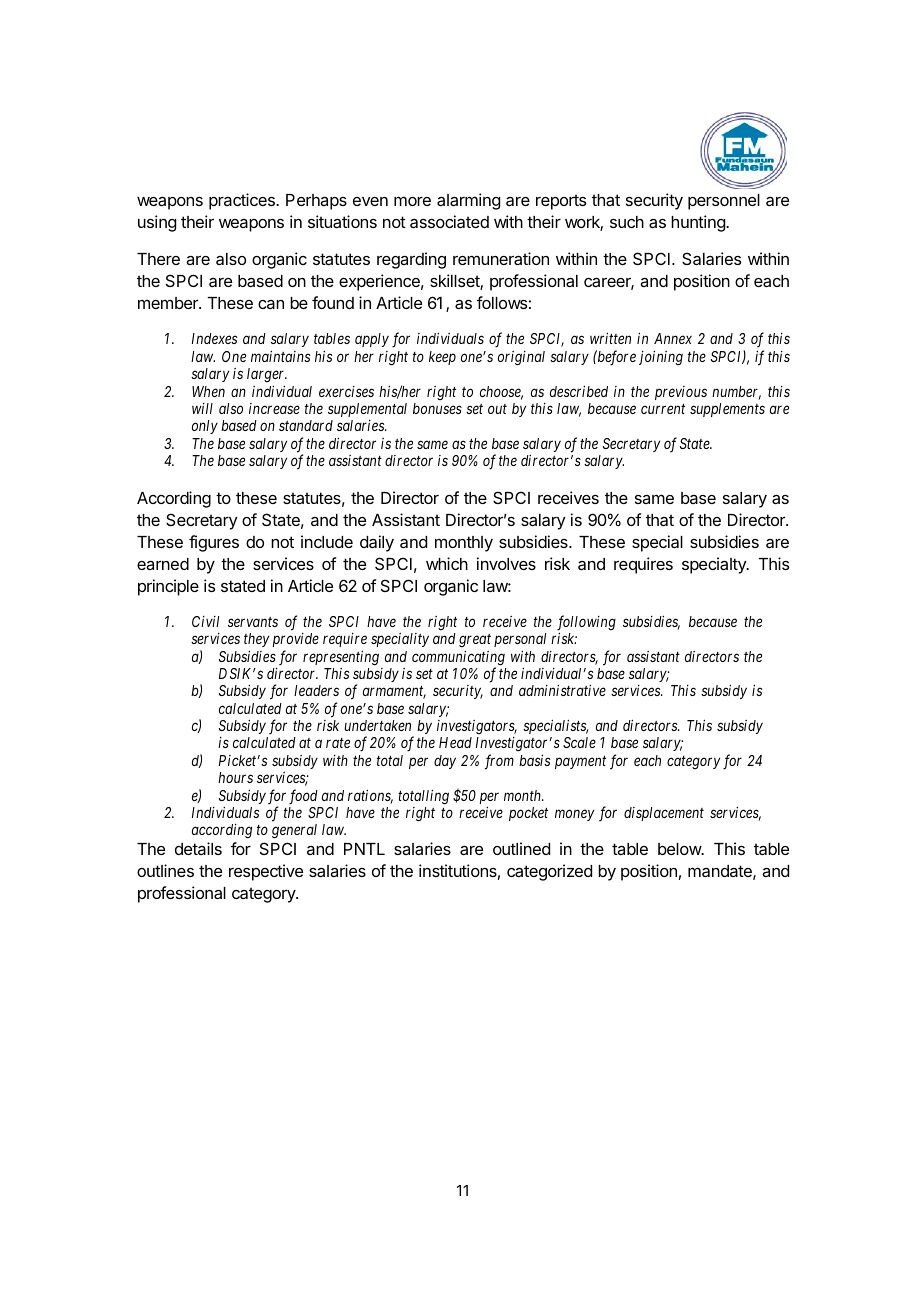 The image size is (924, 1308). Describe the element at coordinates (681, 393) in the document. I see `previous` at that location.
